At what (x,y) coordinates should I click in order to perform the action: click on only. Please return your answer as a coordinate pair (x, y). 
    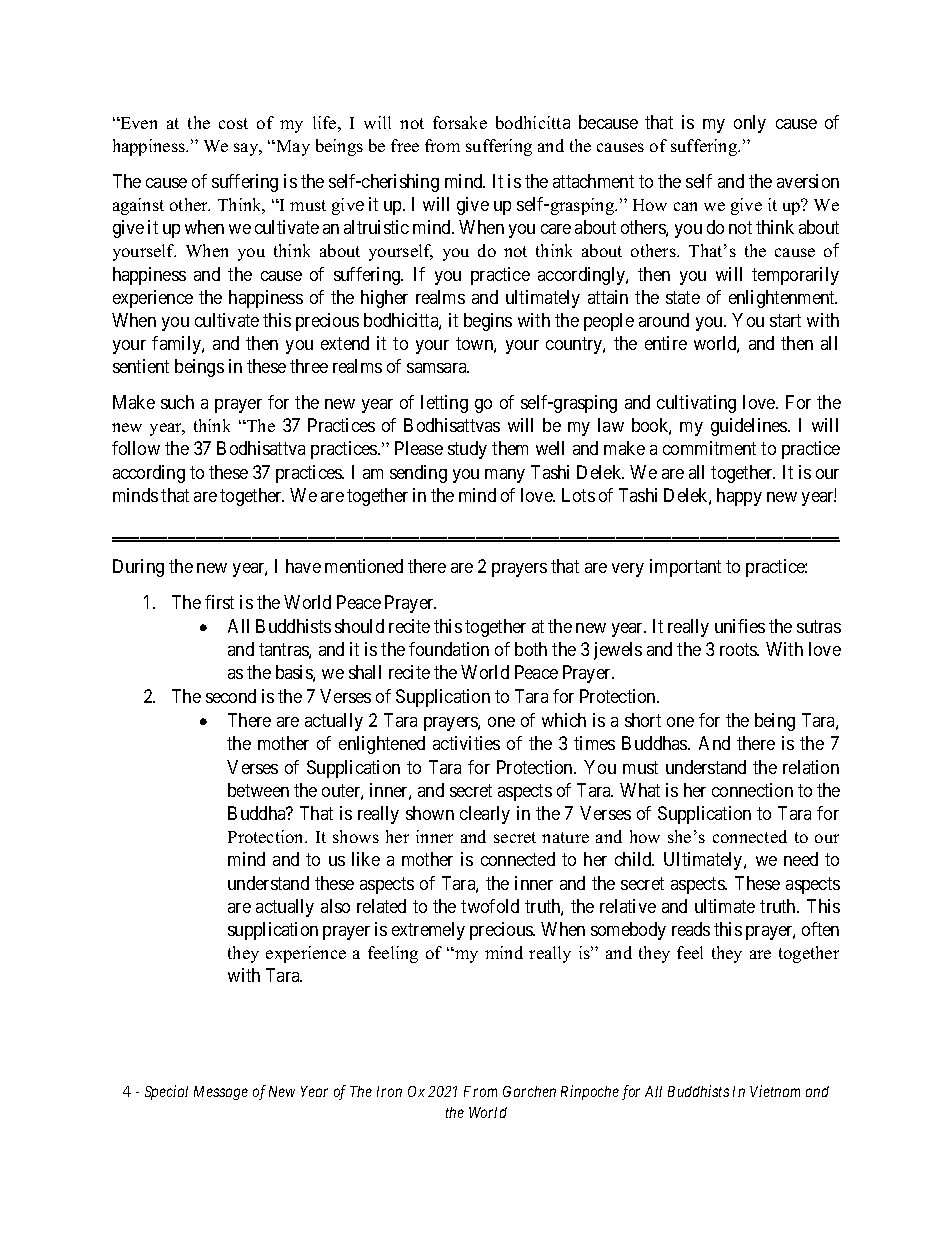
    Looking at the image, I should click on (750, 124).
